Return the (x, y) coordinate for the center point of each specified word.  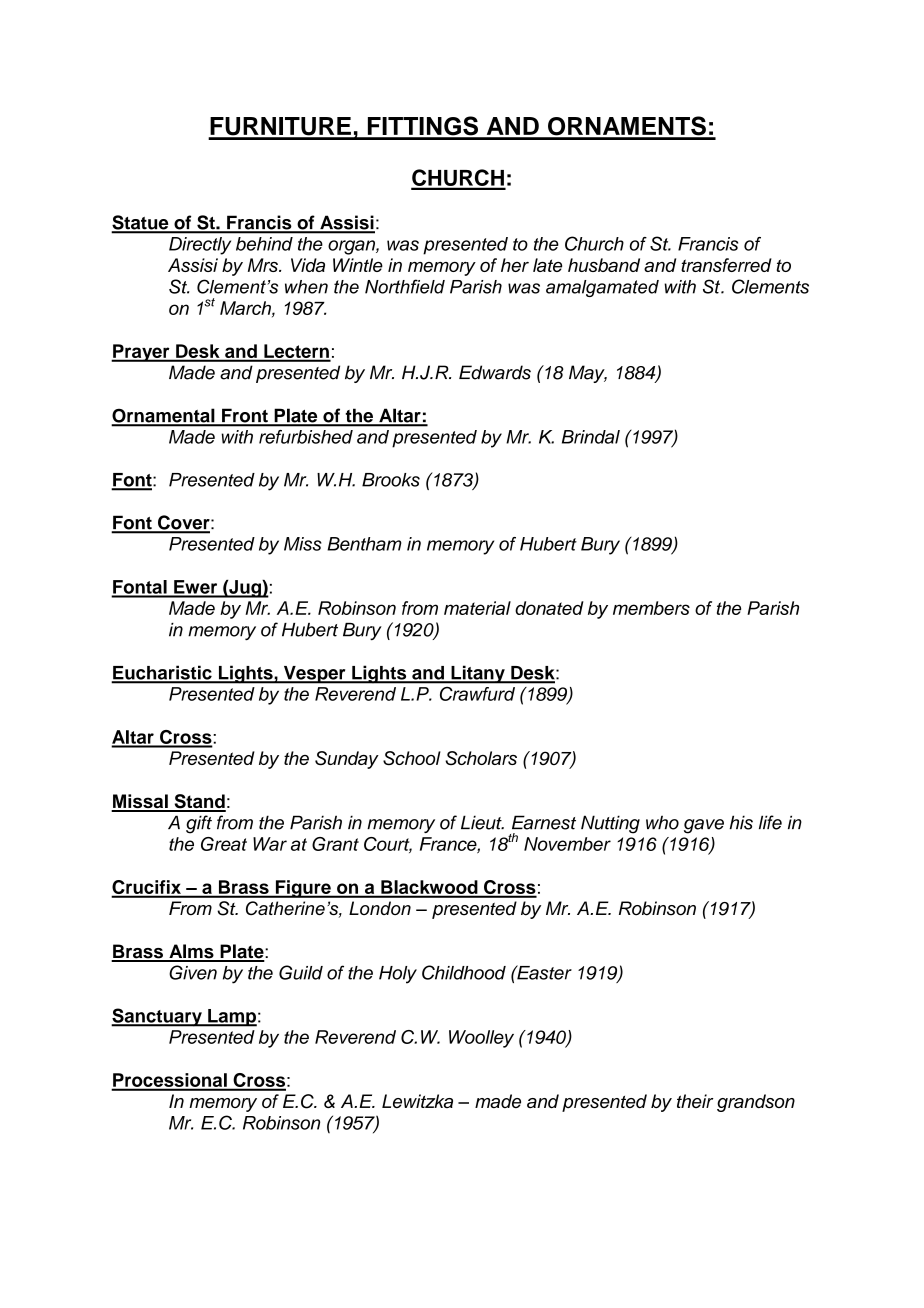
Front (245, 417)
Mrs (264, 265)
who (662, 822)
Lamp (231, 1018)
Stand (199, 802)
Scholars (481, 758)
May (588, 374)
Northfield (405, 286)
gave (704, 826)
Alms (191, 952)
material (477, 608)
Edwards (495, 372)
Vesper (314, 675)
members (651, 608)
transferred (726, 265)
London (380, 908)
